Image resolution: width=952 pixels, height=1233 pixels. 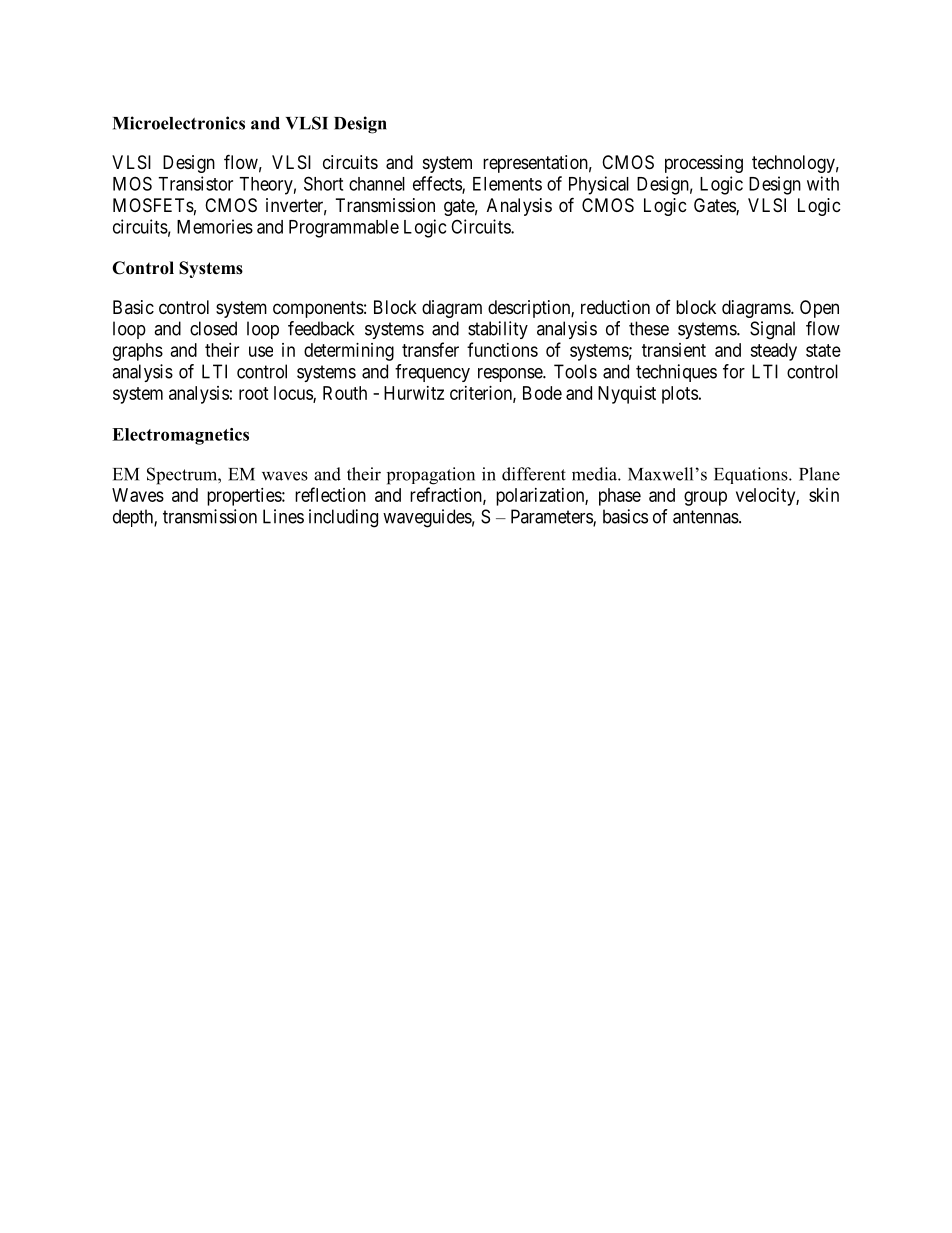 I want to click on Programmable, so click(x=344, y=229).
